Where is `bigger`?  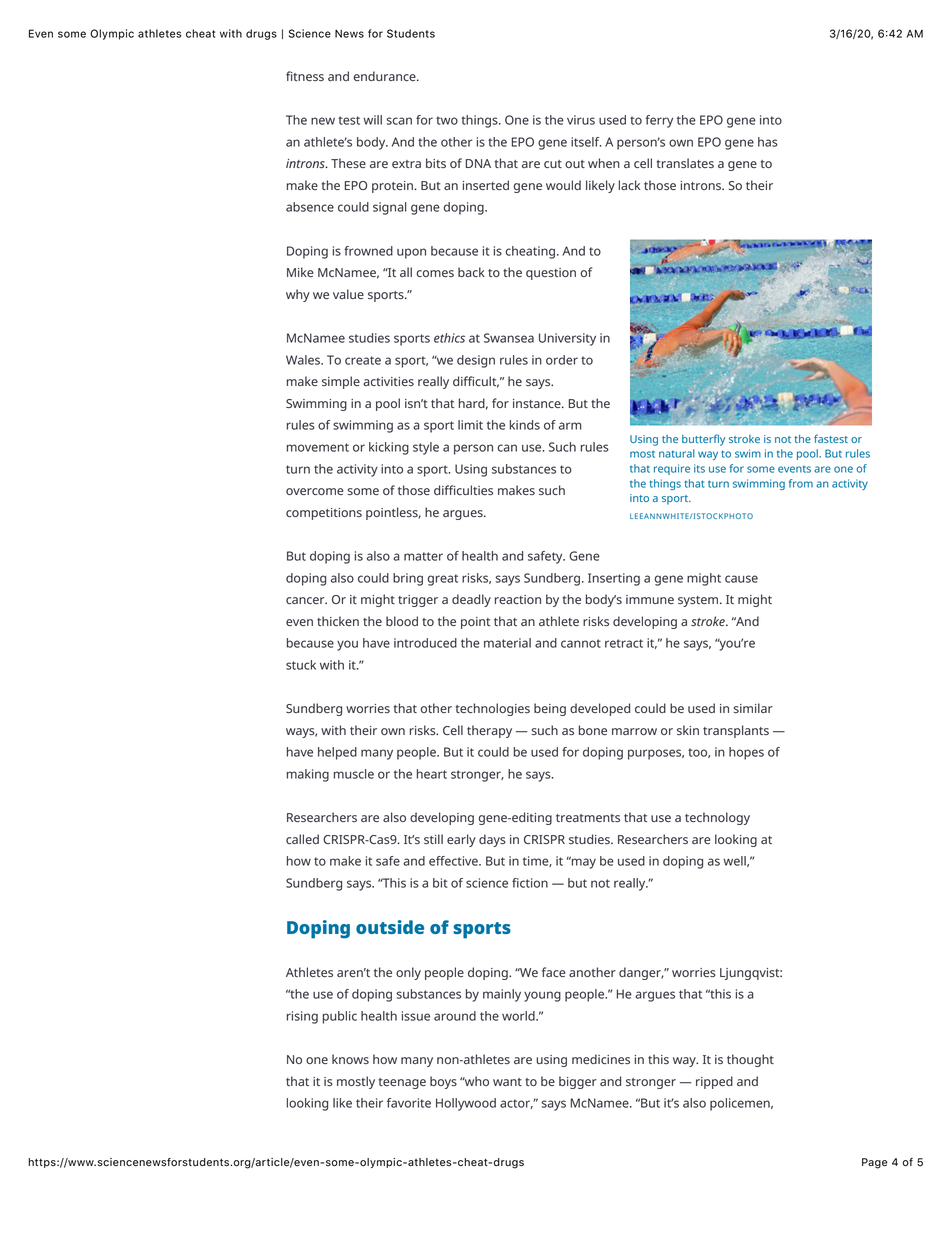
bigger is located at coordinates (578, 1082).
